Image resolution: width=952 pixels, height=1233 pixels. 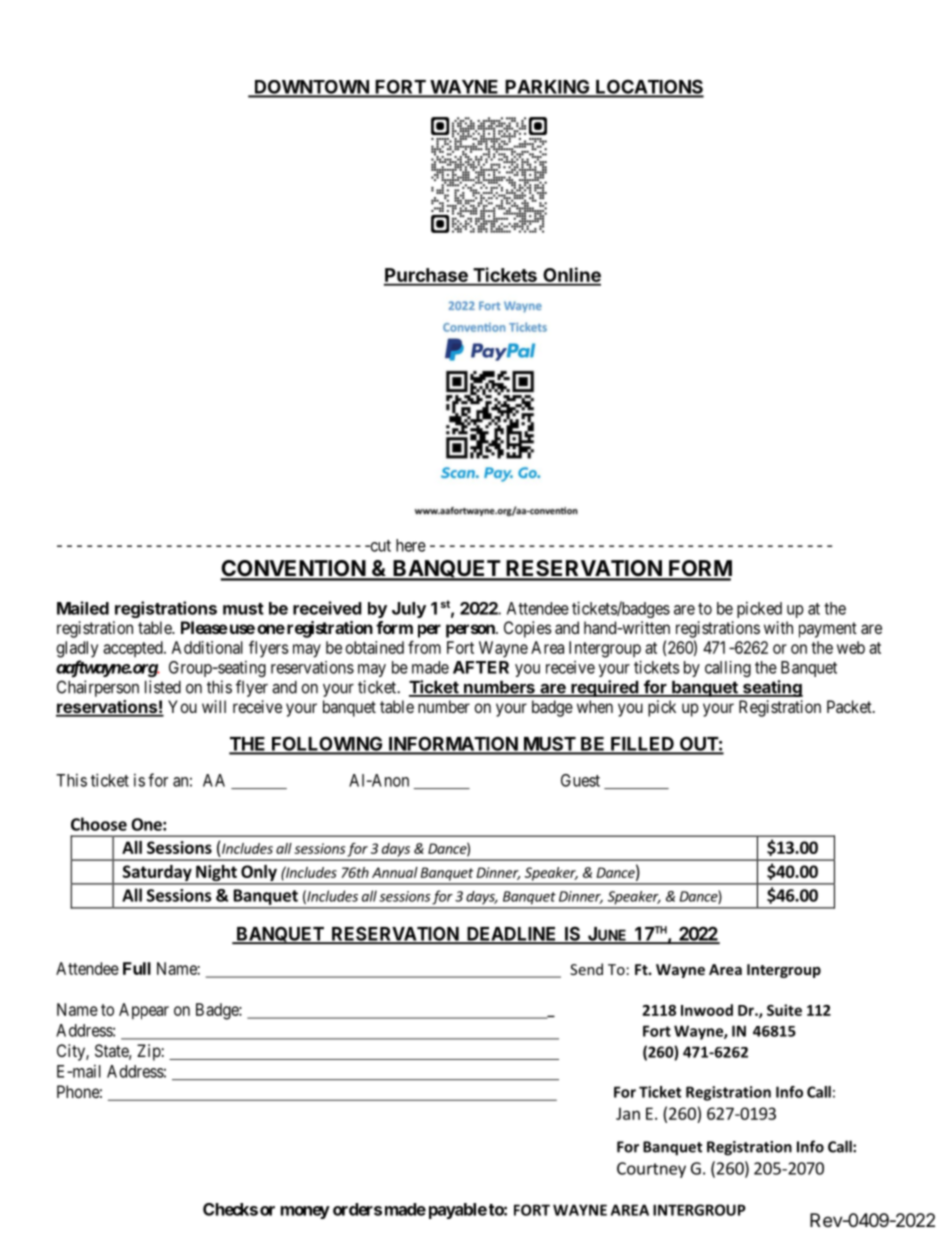 I want to click on Annual, so click(x=395, y=872).
